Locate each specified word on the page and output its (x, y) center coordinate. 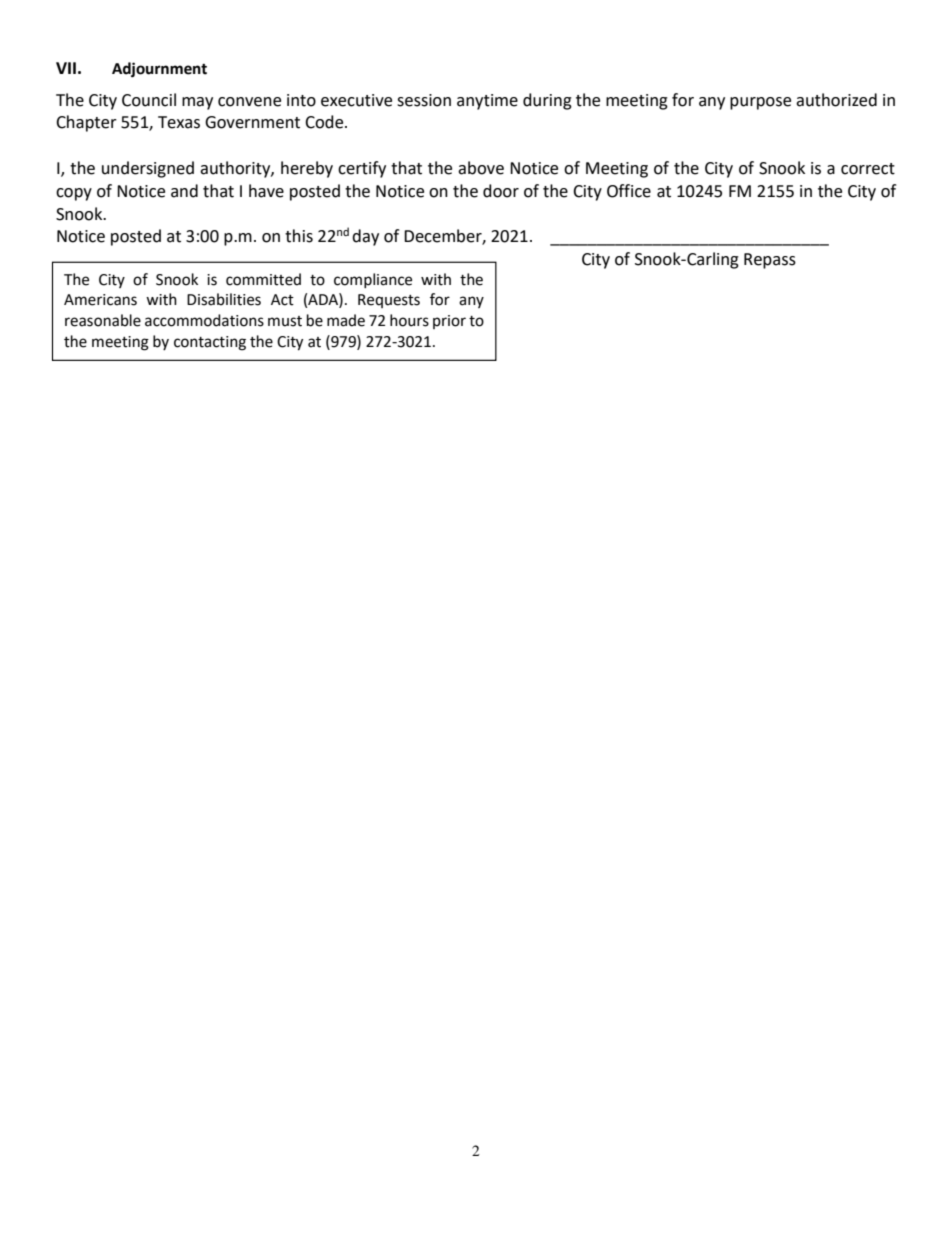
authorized (836, 100)
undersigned (148, 169)
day (365, 237)
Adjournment (159, 70)
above (481, 168)
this (299, 236)
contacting (210, 343)
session (424, 100)
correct (868, 169)
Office (629, 191)
